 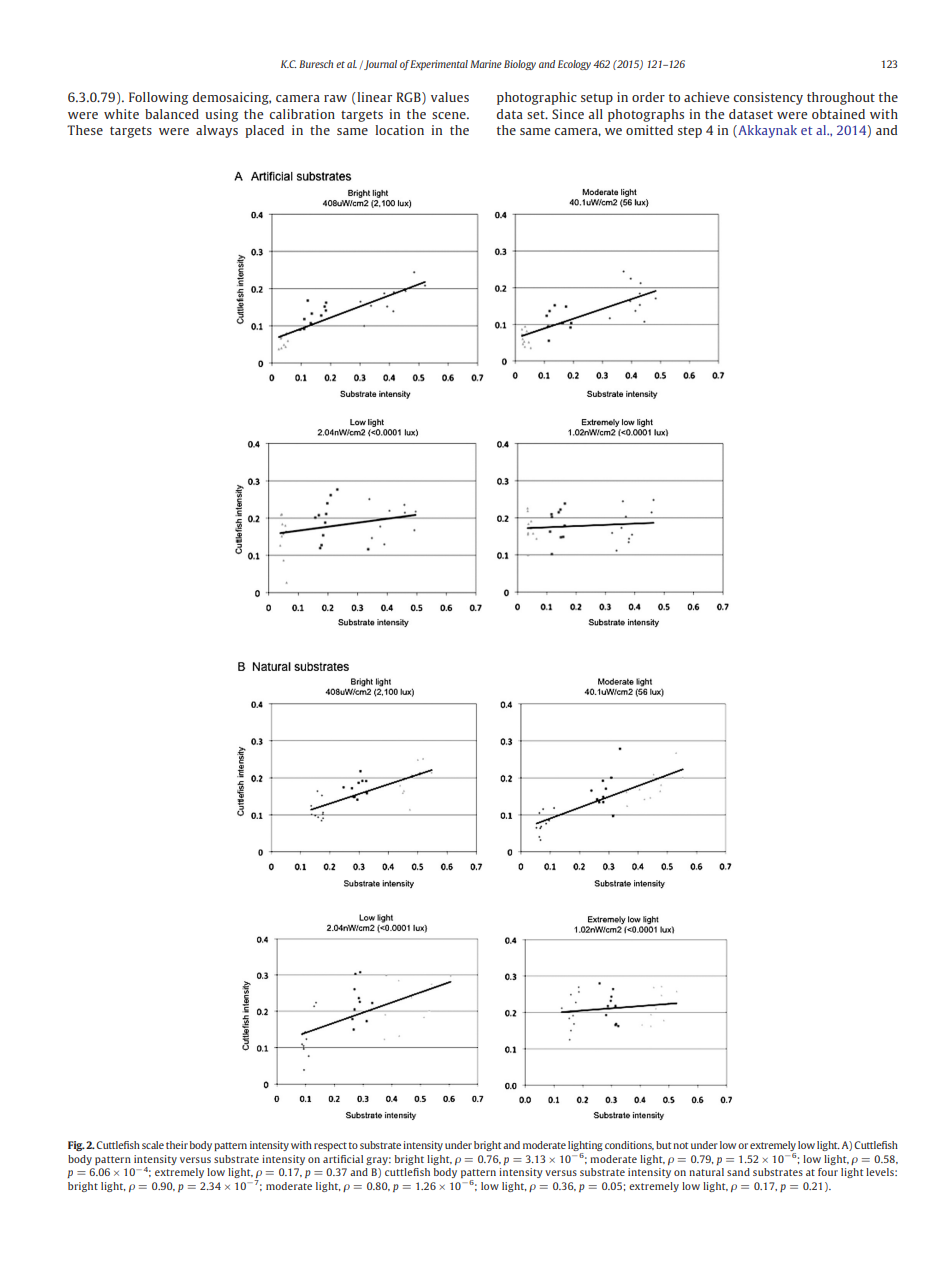 I want to click on always, so click(x=217, y=131).
